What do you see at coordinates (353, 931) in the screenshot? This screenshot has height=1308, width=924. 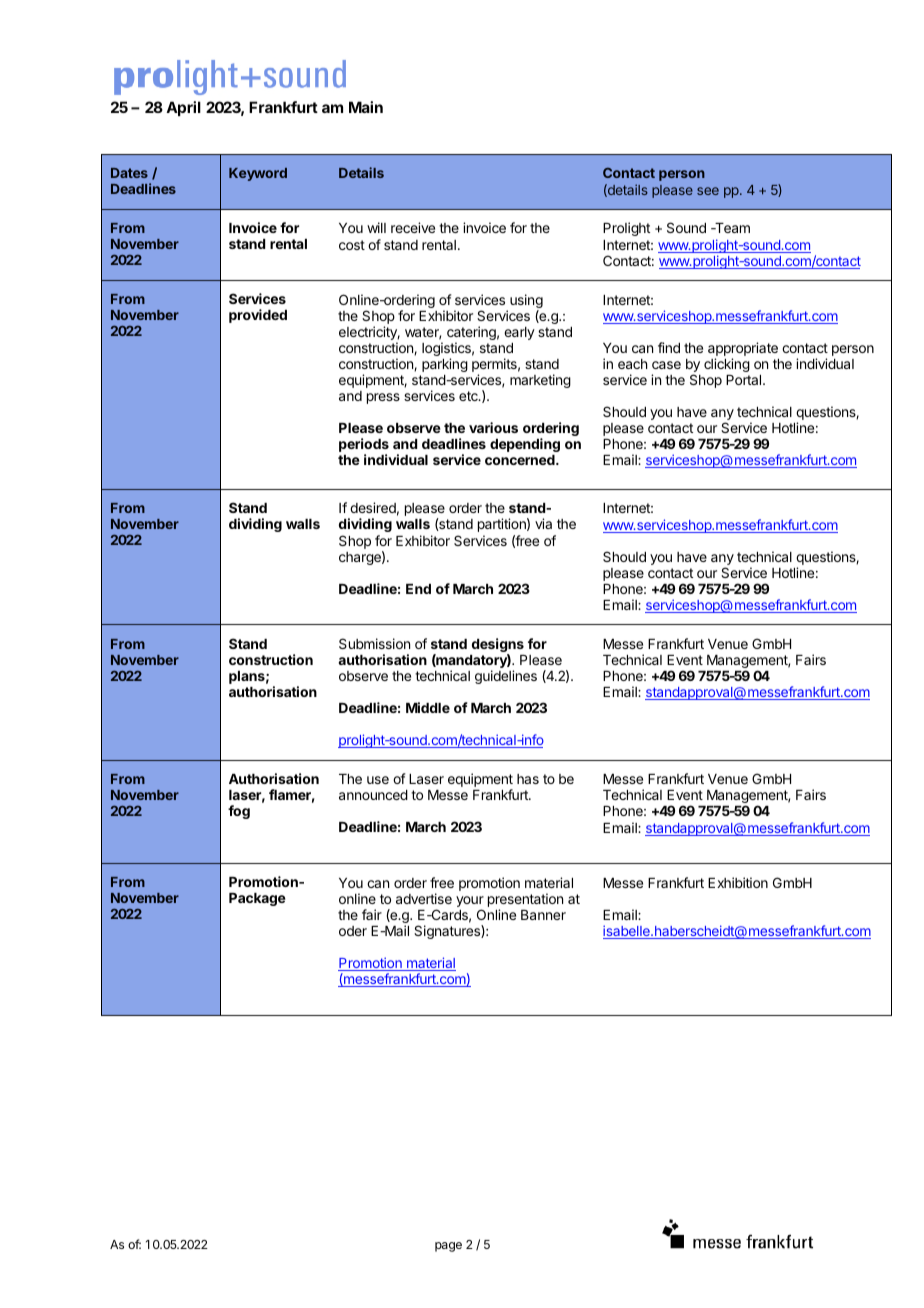 I see `oder` at bounding box center [353, 931].
